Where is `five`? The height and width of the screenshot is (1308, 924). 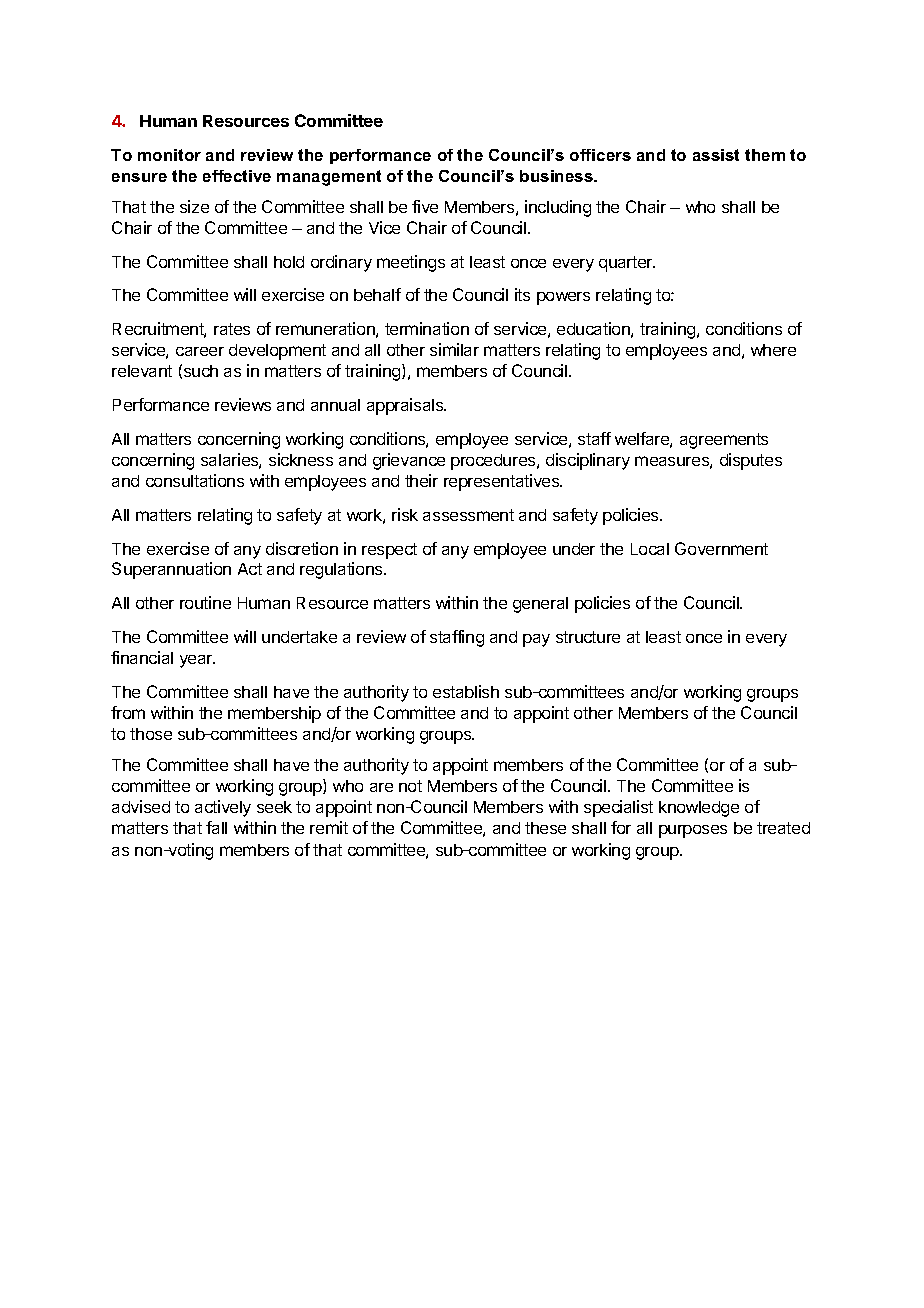 five is located at coordinates (425, 206).
